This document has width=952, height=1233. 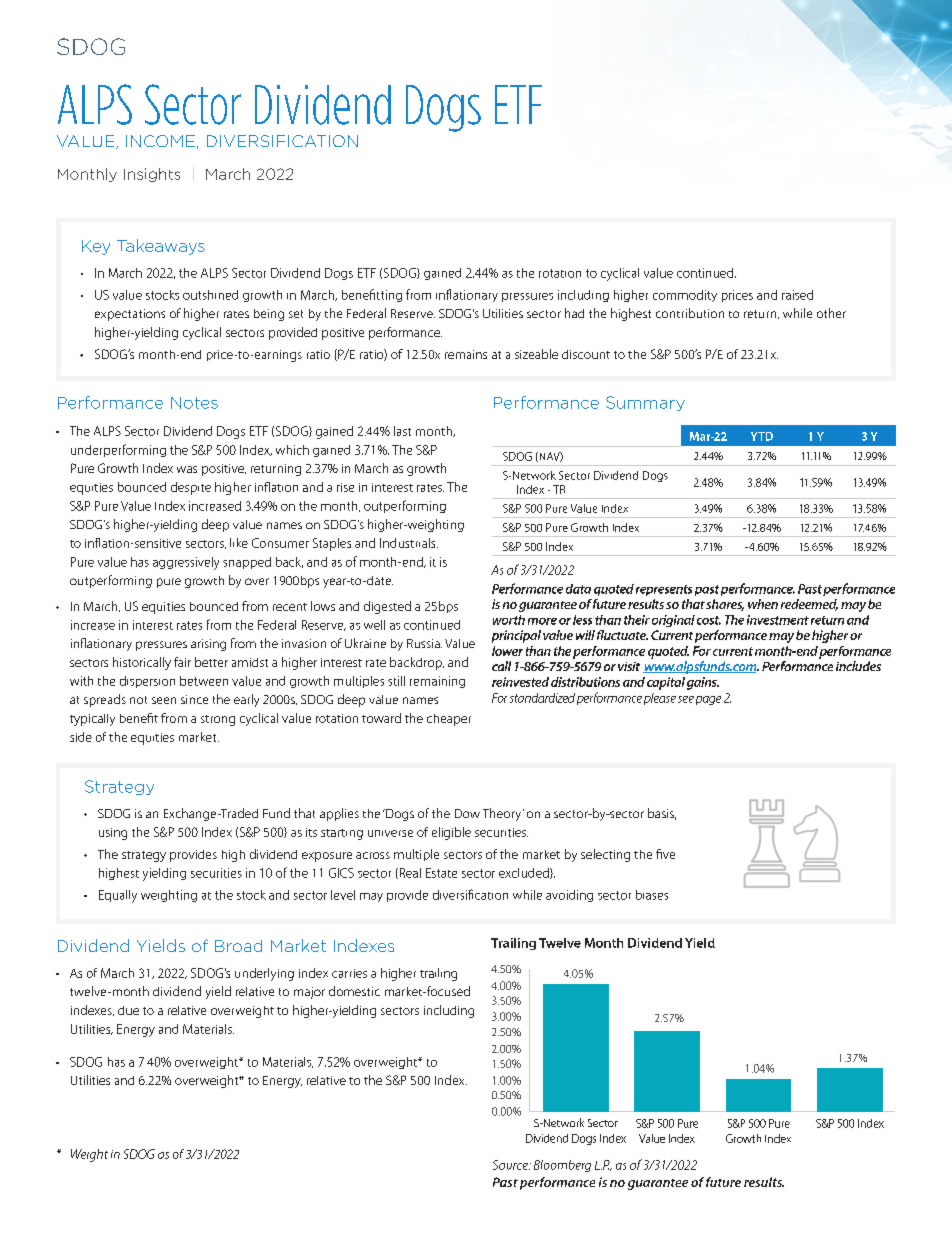 What do you see at coordinates (402, 431) in the document?
I see `last` at bounding box center [402, 431].
